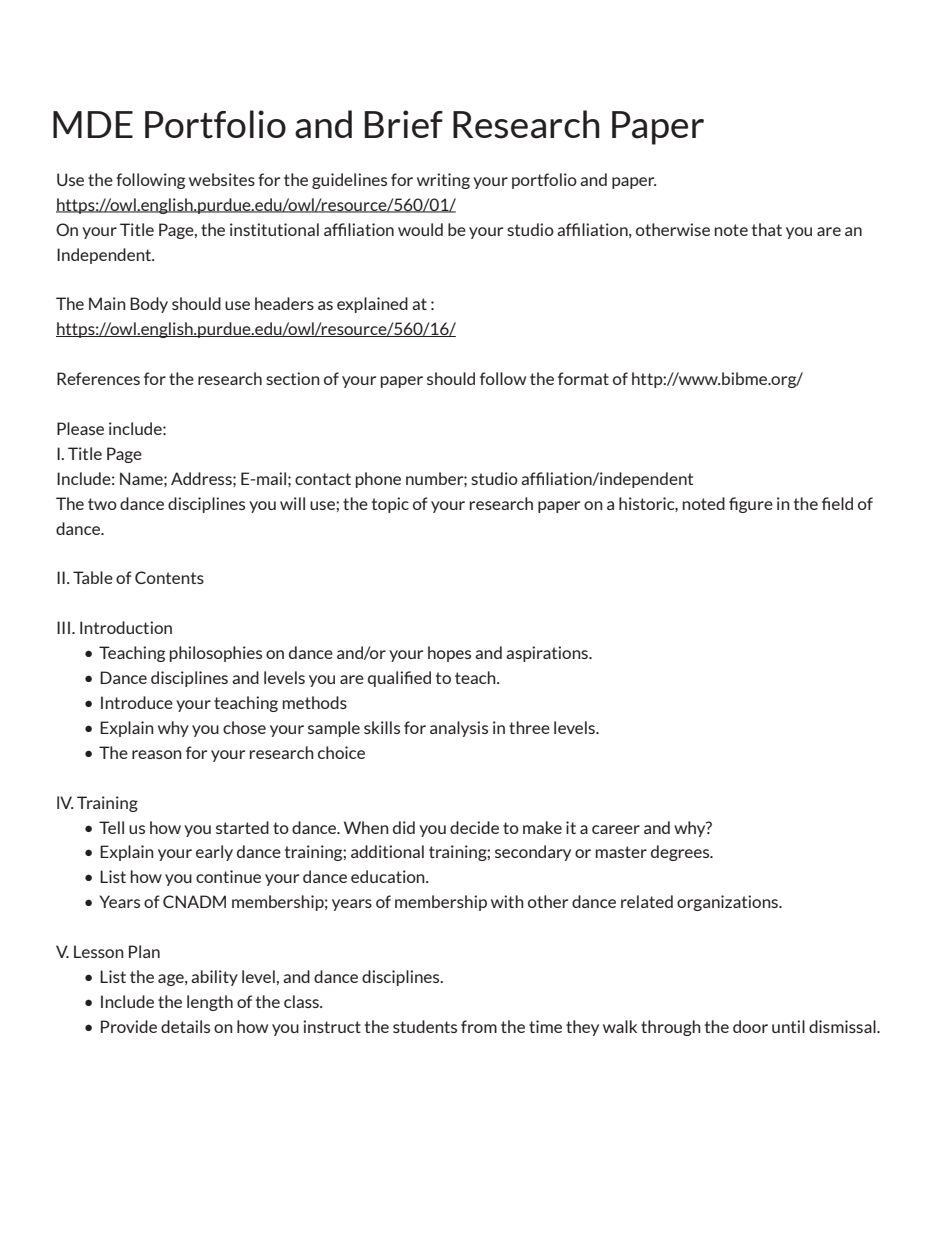  Describe the element at coordinates (449, 654) in the screenshot. I see `hopes` at that location.
